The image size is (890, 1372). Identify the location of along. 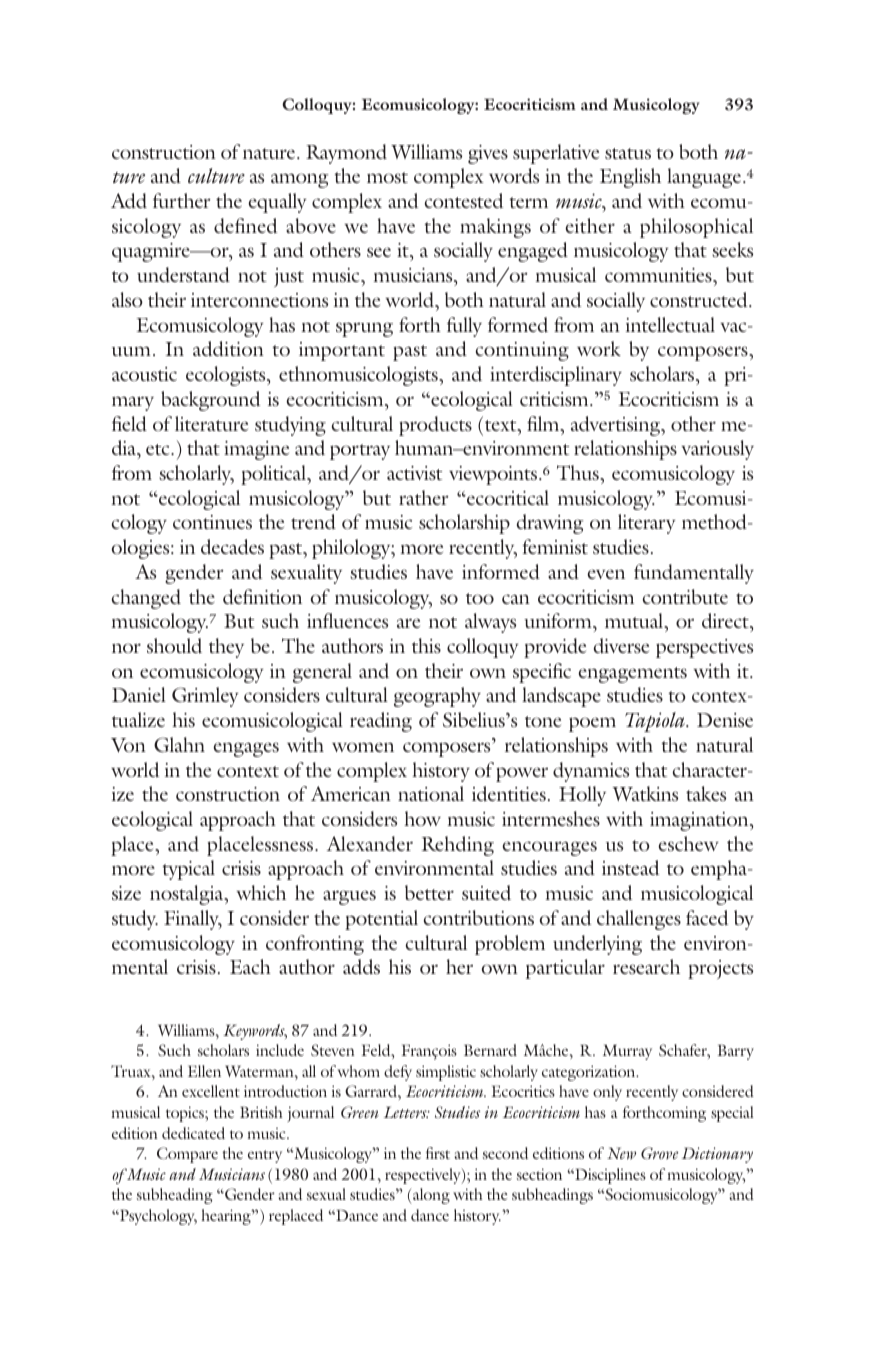
(430, 1196).
